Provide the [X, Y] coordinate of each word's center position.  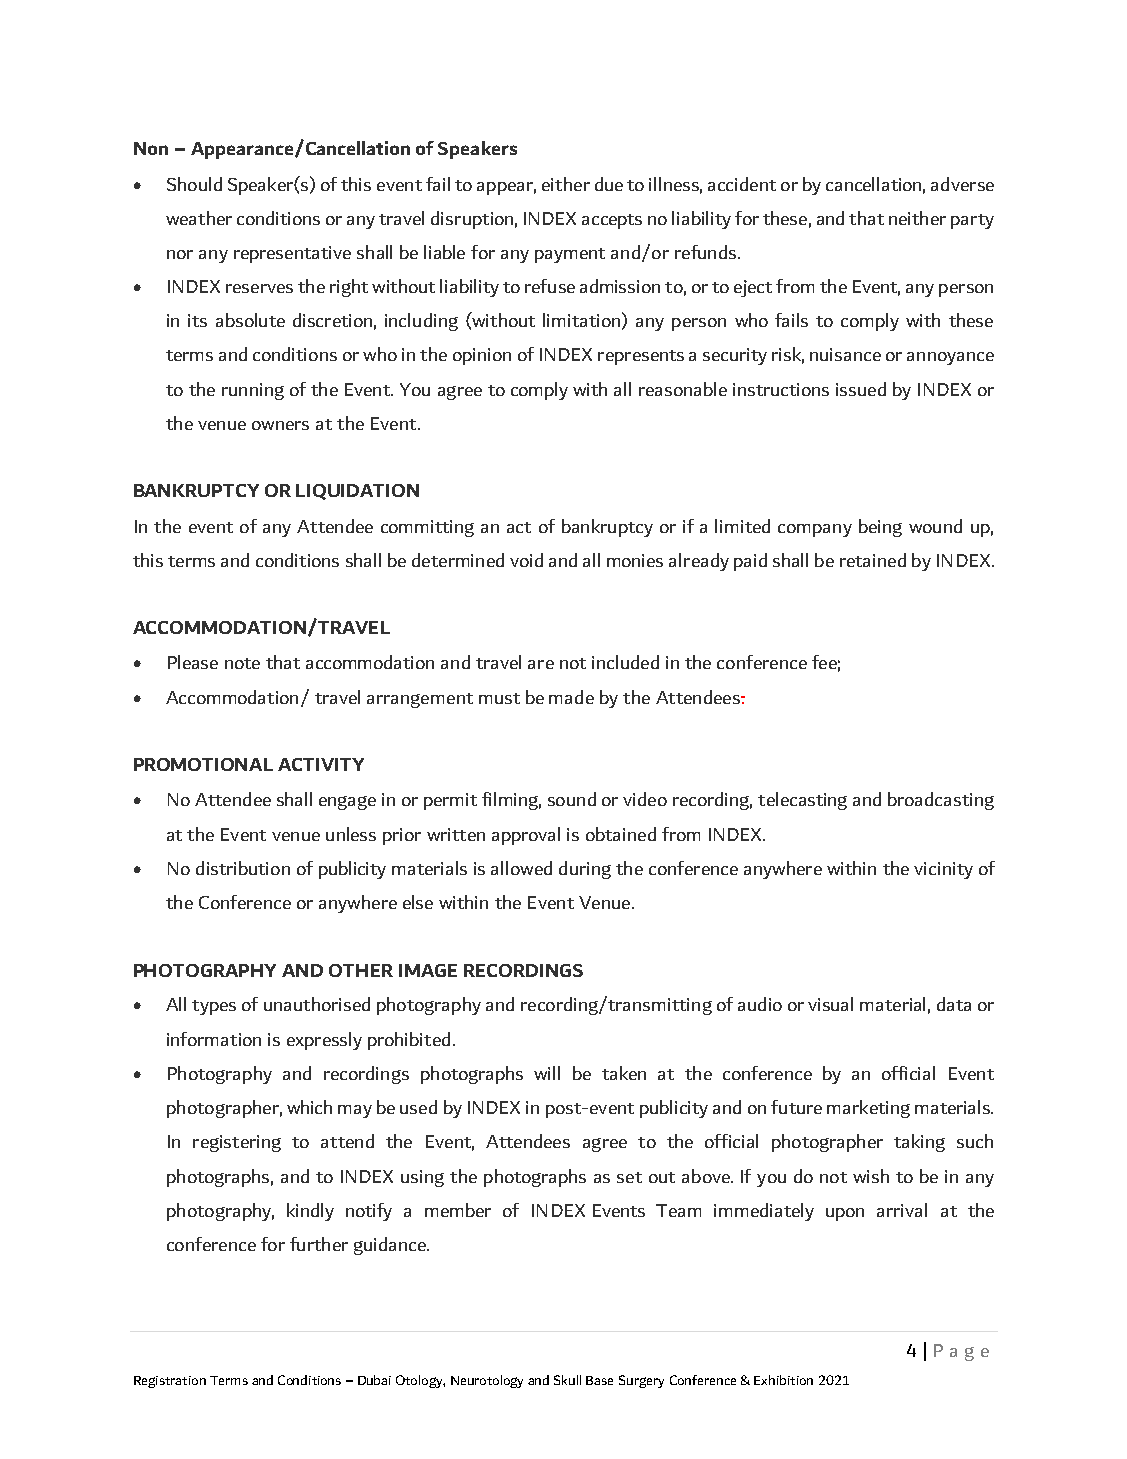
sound [572, 799]
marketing [868, 1109]
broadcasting [941, 801]
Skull [567, 1380]
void [526, 560]
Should [194, 184]
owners [280, 425]
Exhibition [783, 1380]
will [547, 1073]
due [609, 184]
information [214, 1039]
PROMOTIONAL [203, 764]
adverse [962, 184]
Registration [170, 1382]
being [880, 528]
